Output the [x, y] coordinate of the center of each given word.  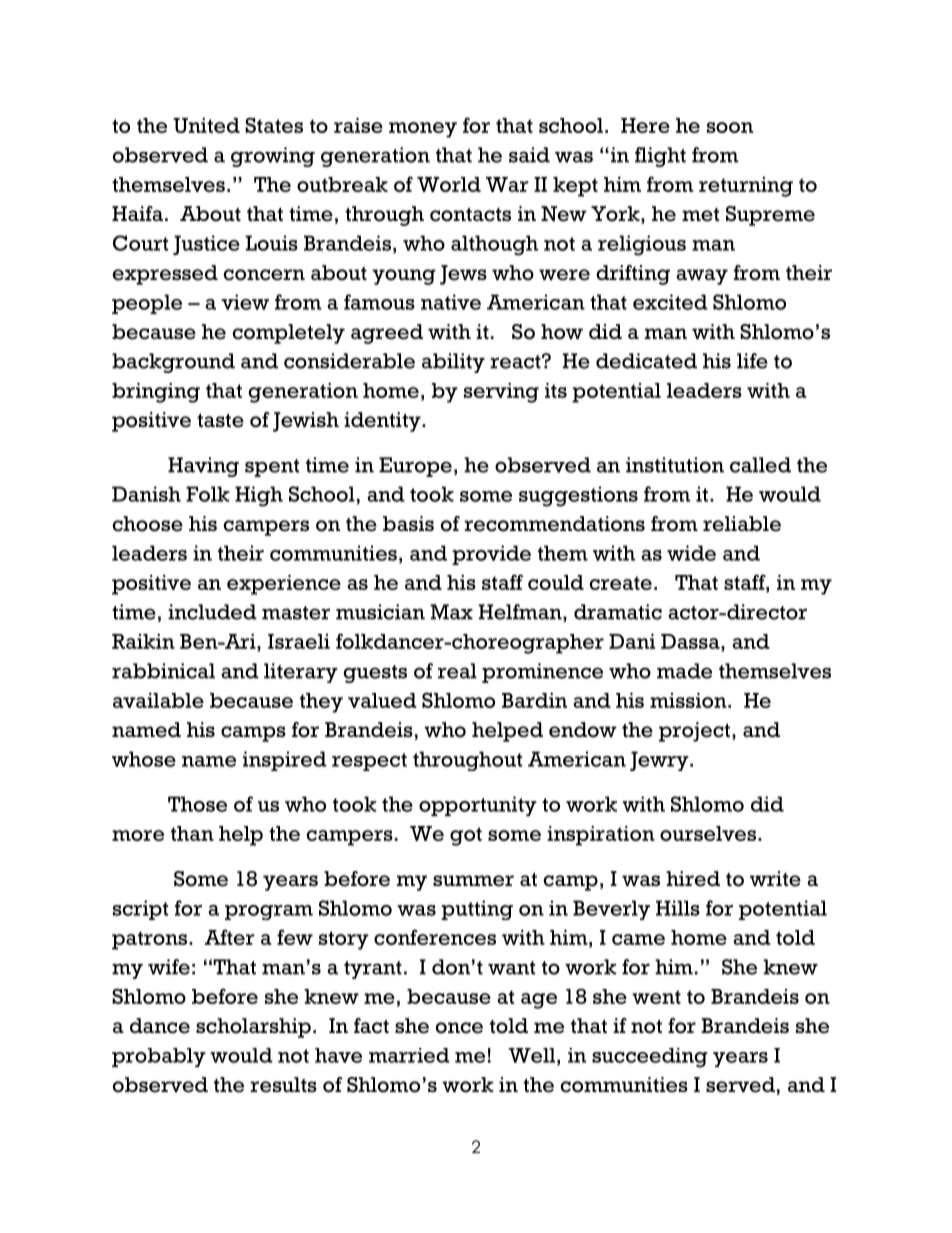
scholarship [253, 1028]
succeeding [650, 1058]
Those [197, 804]
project [694, 732]
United [206, 125]
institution [675, 465]
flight [660, 157]
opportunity [478, 806]
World [449, 184]
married [409, 1055]
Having [203, 467]
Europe [415, 467]
